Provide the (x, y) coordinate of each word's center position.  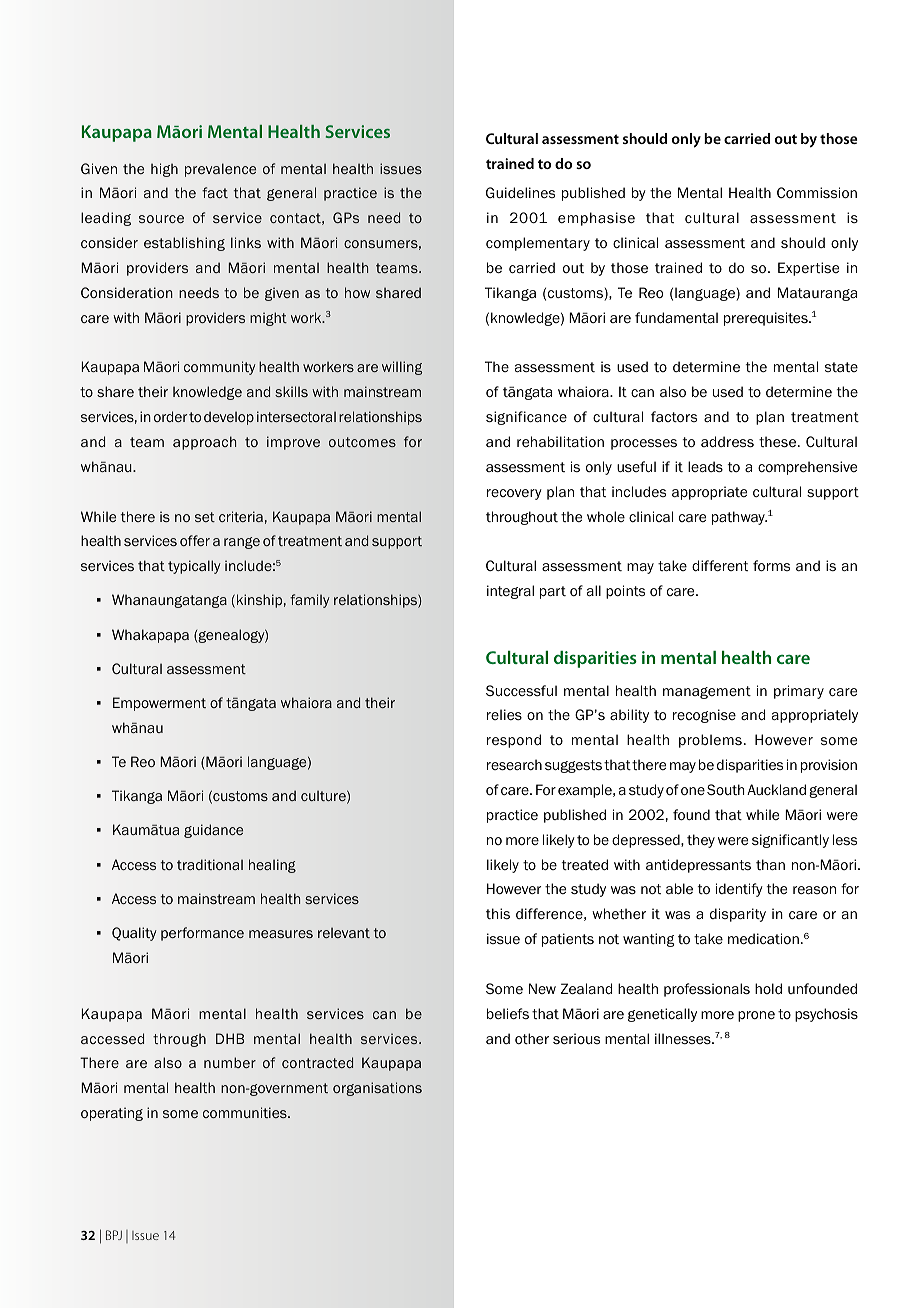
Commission (817, 193)
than (770, 864)
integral (510, 592)
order (170, 416)
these (779, 442)
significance (526, 418)
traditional (210, 864)
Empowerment (159, 704)
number (230, 1062)
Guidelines (520, 192)
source (161, 219)
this (498, 913)
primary (799, 692)
